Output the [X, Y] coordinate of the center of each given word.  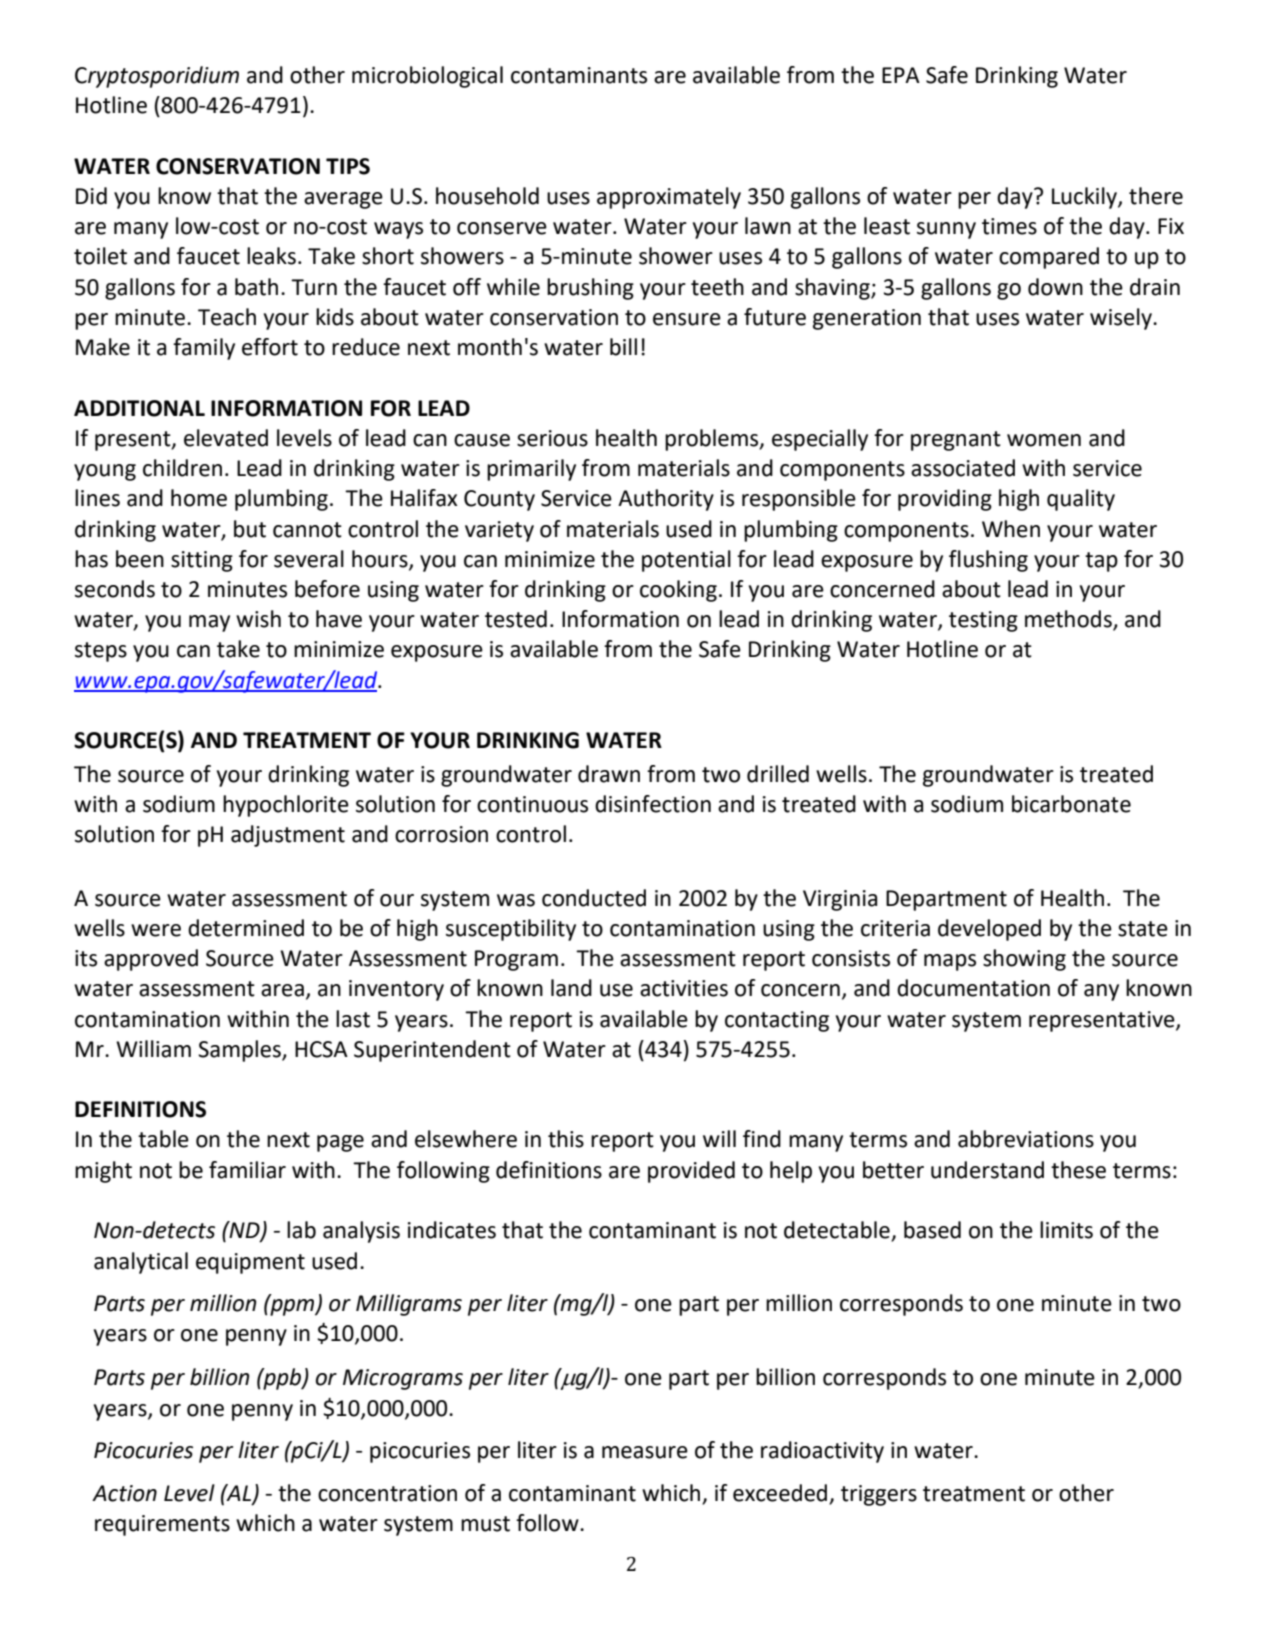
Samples [240, 1051]
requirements [162, 1525]
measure [645, 1452]
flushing [988, 561]
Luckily [1085, 198]
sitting [202, 561]
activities [684, 988]
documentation [973, 988]
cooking [678, 591]
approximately [669, 198]
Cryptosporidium [157, 77]
